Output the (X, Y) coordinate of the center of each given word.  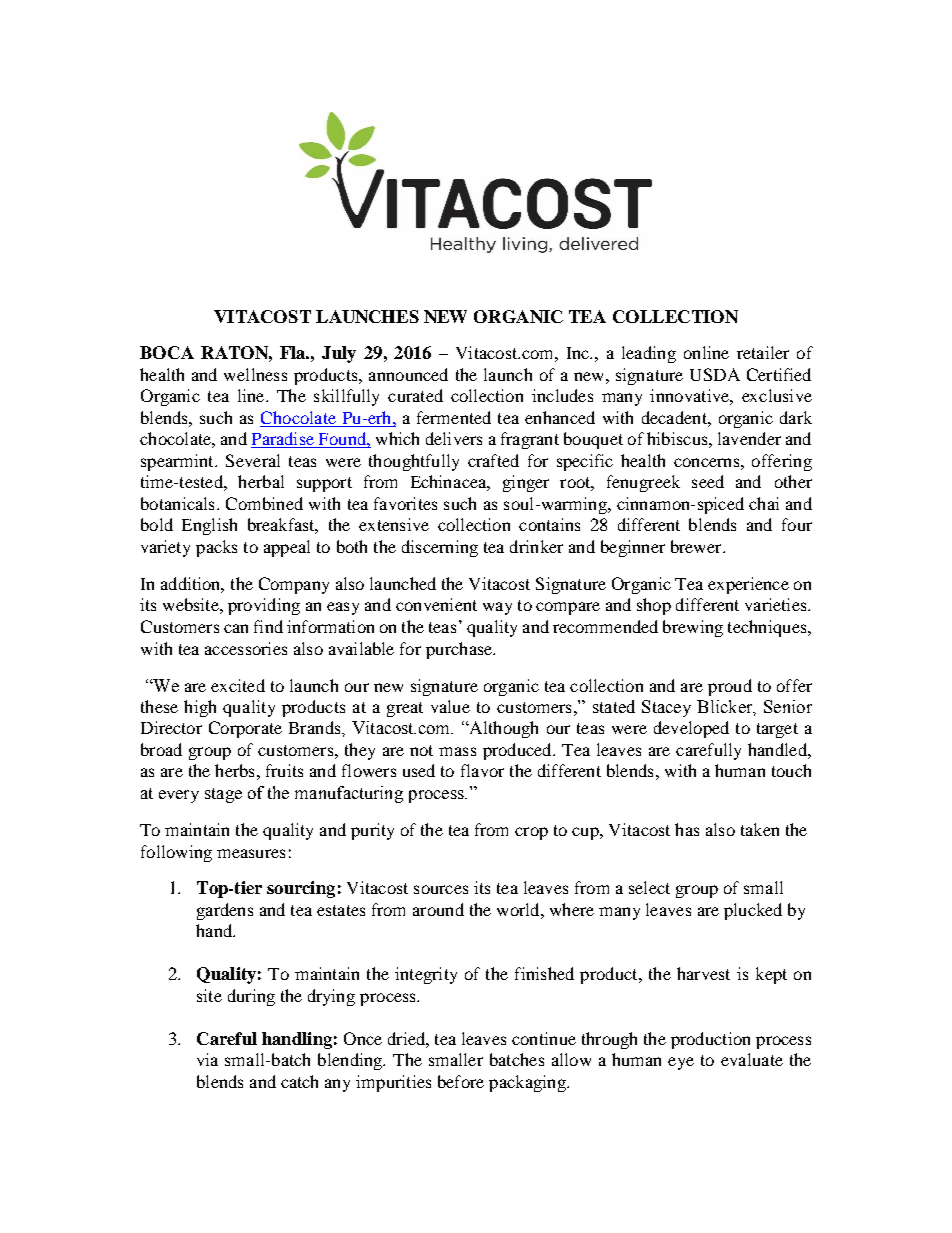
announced (408, 374)
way (497, 608)
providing (264, 606)
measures (251, 853)
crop (531, 833)
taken (760, 829)
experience (748, 585)
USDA (715, 374)
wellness (255, 374)
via (207, 1059)
